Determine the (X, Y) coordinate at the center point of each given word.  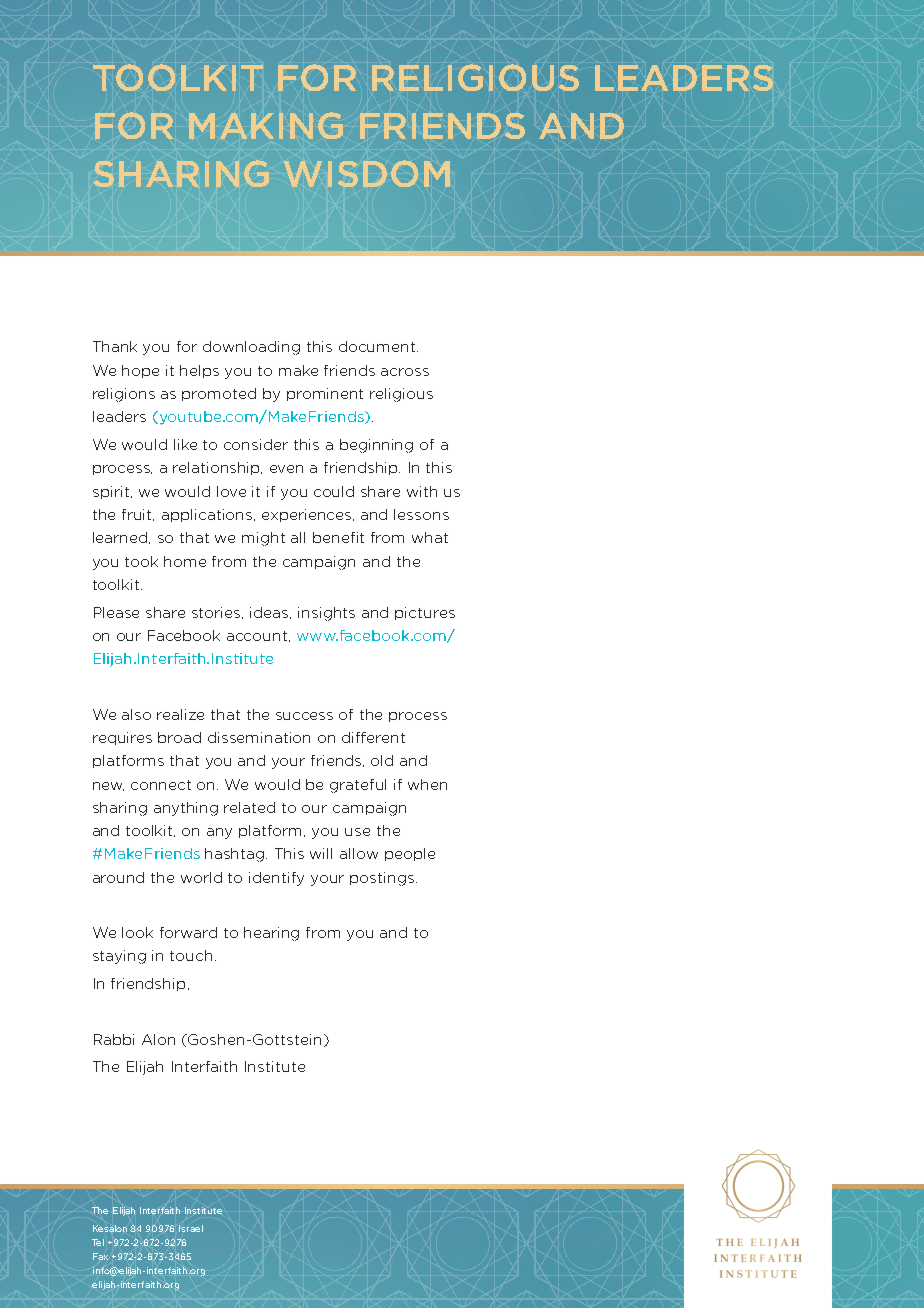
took (141, 561)
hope (140, 371)
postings (383, 879)
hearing (271, 934)
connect (161, 785)
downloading (251, 348)
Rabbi (114, 1039)
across (405, 372)
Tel (98, 1242)
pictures (425, 613)
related (249, 807)
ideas (270, 613)
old (382, 760)
